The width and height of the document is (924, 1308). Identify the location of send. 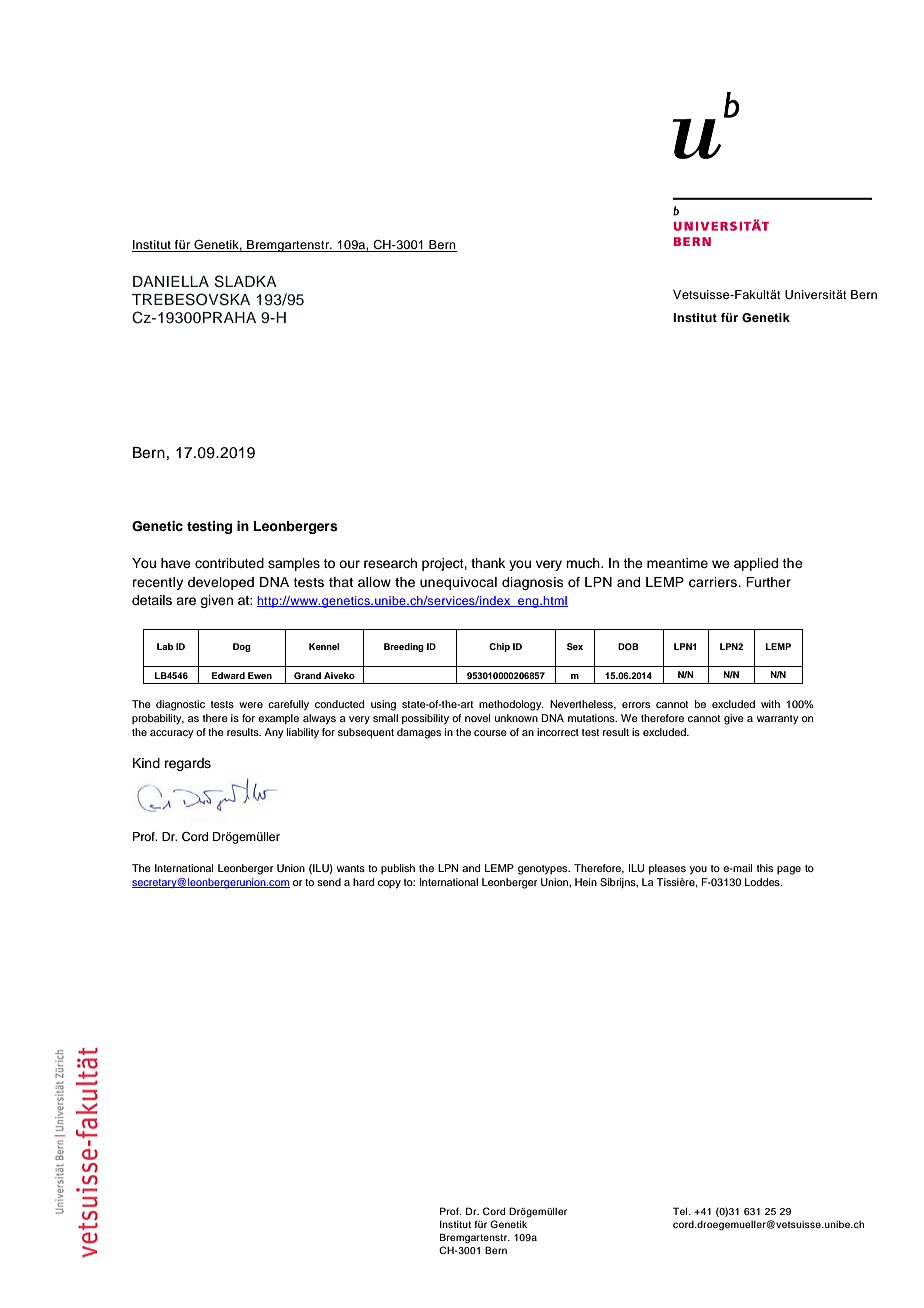
(329, 882).
